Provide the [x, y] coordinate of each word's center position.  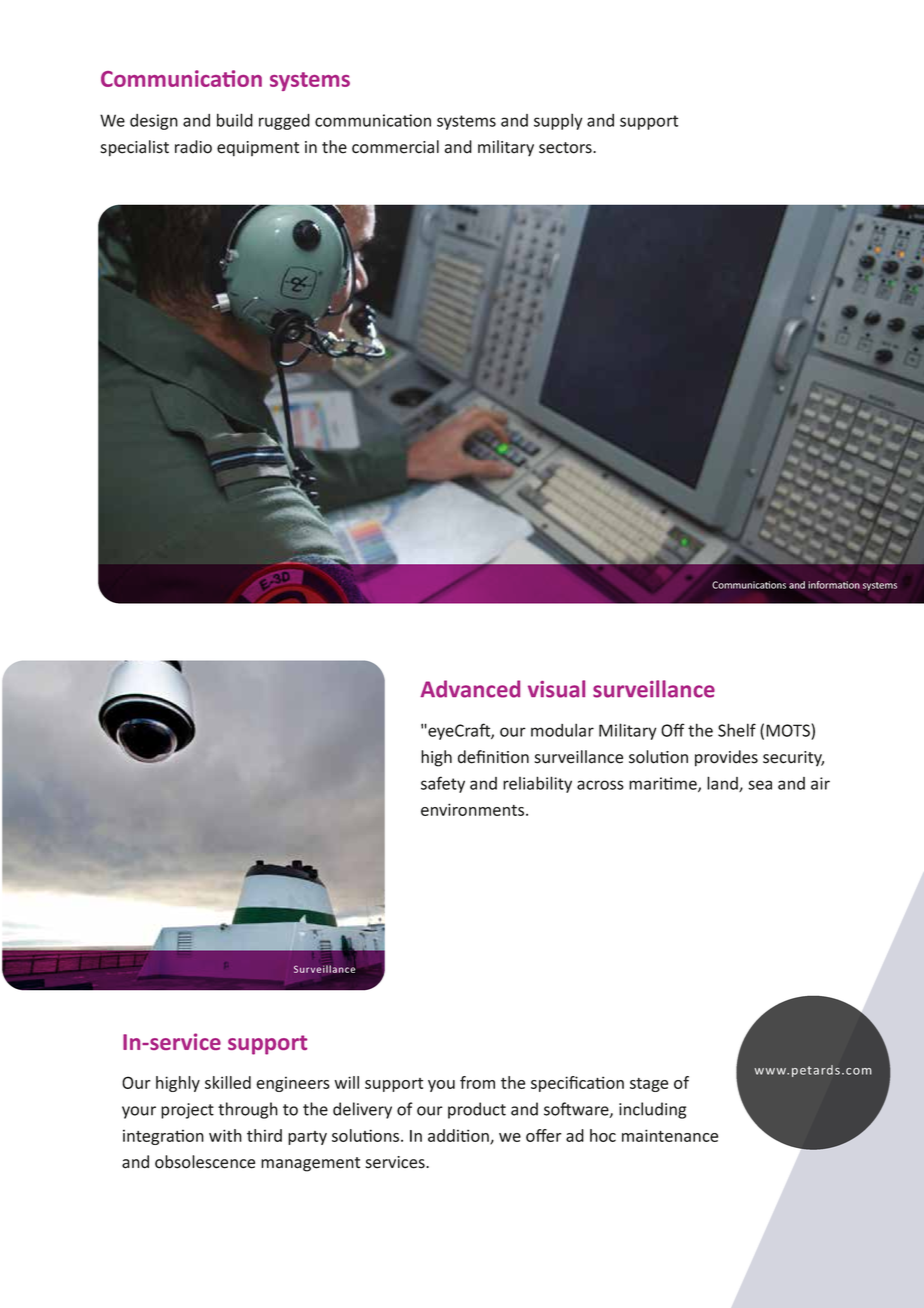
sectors [566, 148]
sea [760, 785]
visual [556, 689]
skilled [228, 1082]
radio [193, 147]
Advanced [470, 689]
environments [474, 809]
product [477, 1110]
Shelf [737, 730]
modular [562, 730]
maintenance [670, 1135]
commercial [395, 147]
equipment [258, 149]
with [225, 1135]
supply [558, 121]
